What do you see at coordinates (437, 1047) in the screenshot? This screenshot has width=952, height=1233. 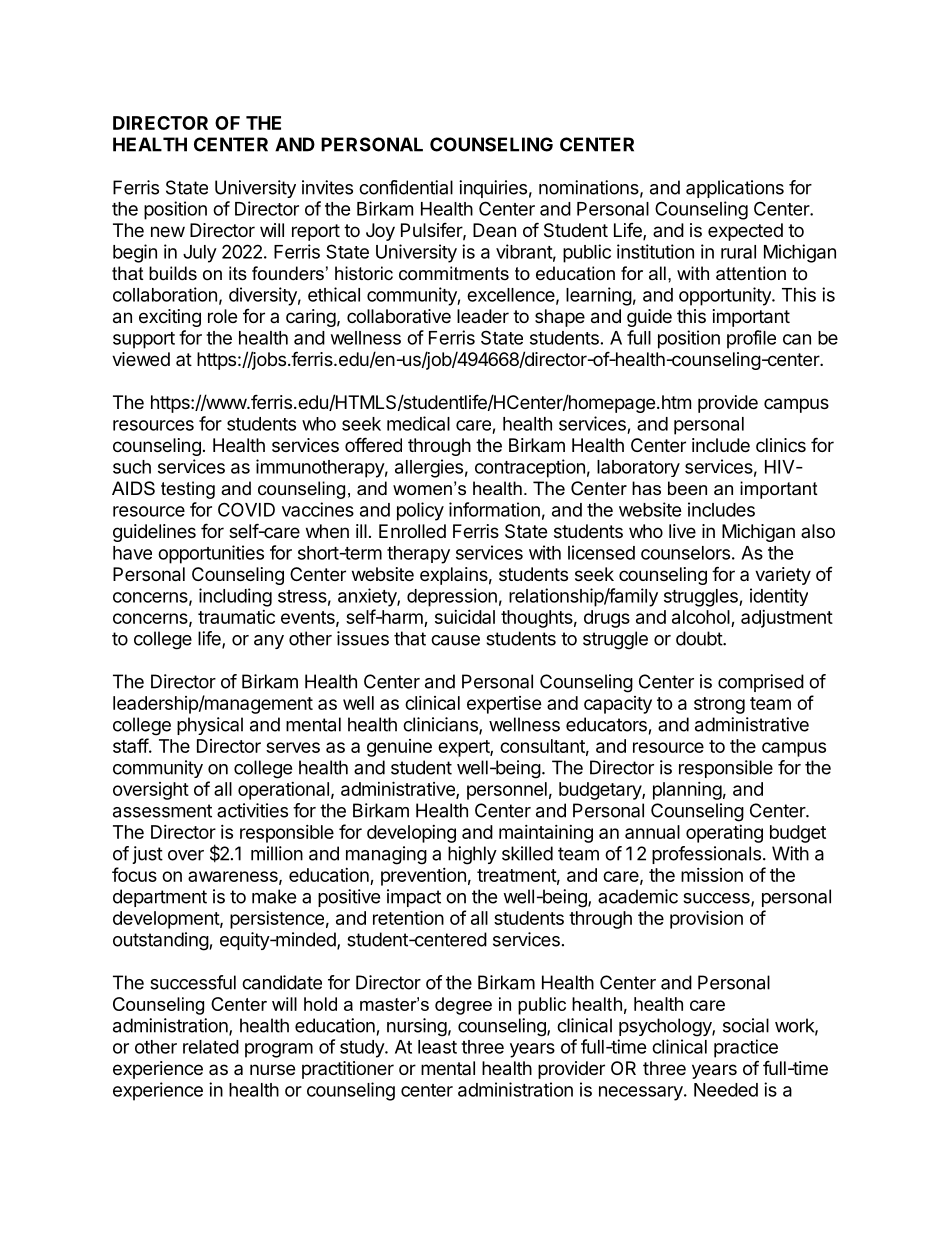 I see `least` at bounding box center [437, 1047].
